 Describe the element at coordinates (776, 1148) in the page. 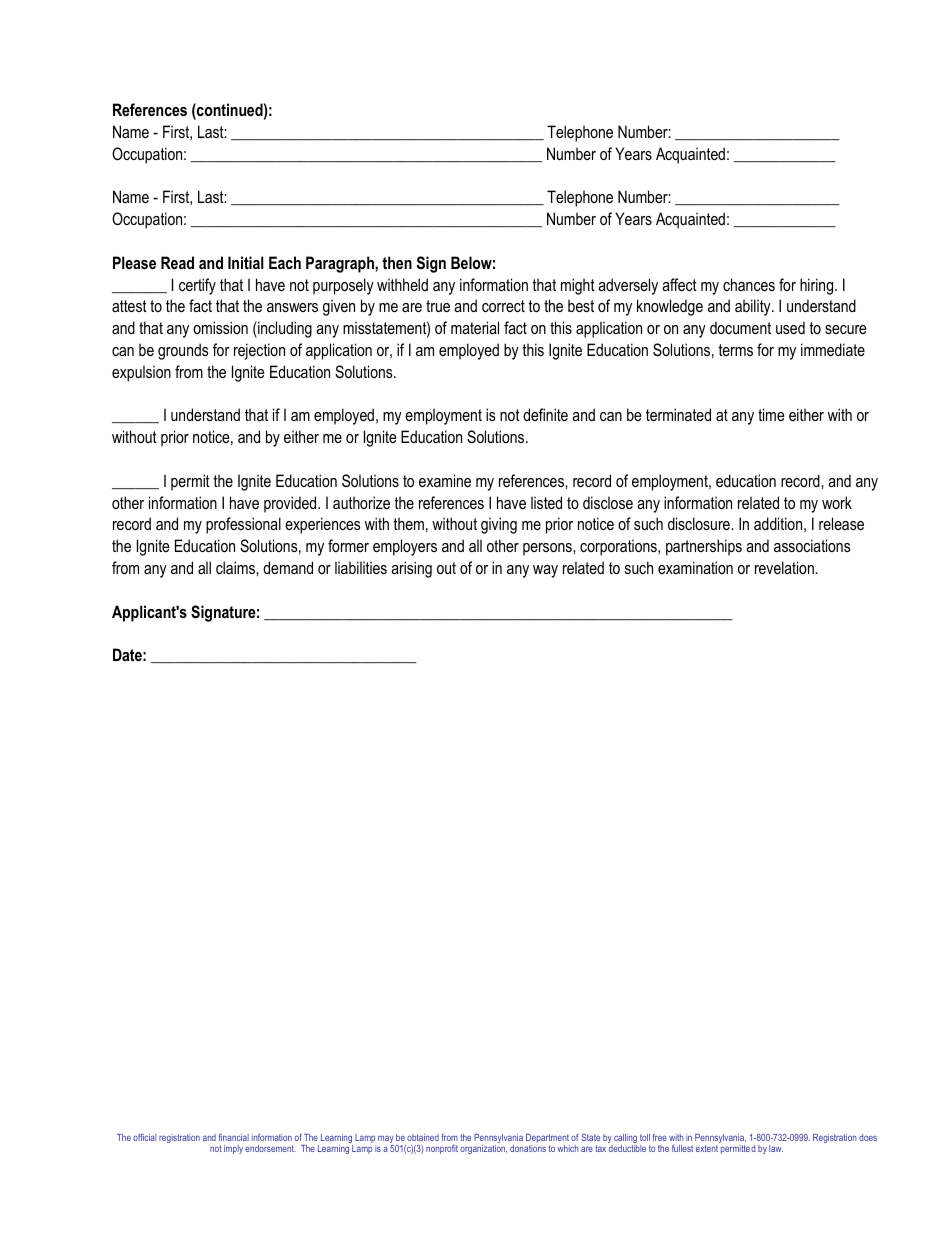

I see `law` at that location.
